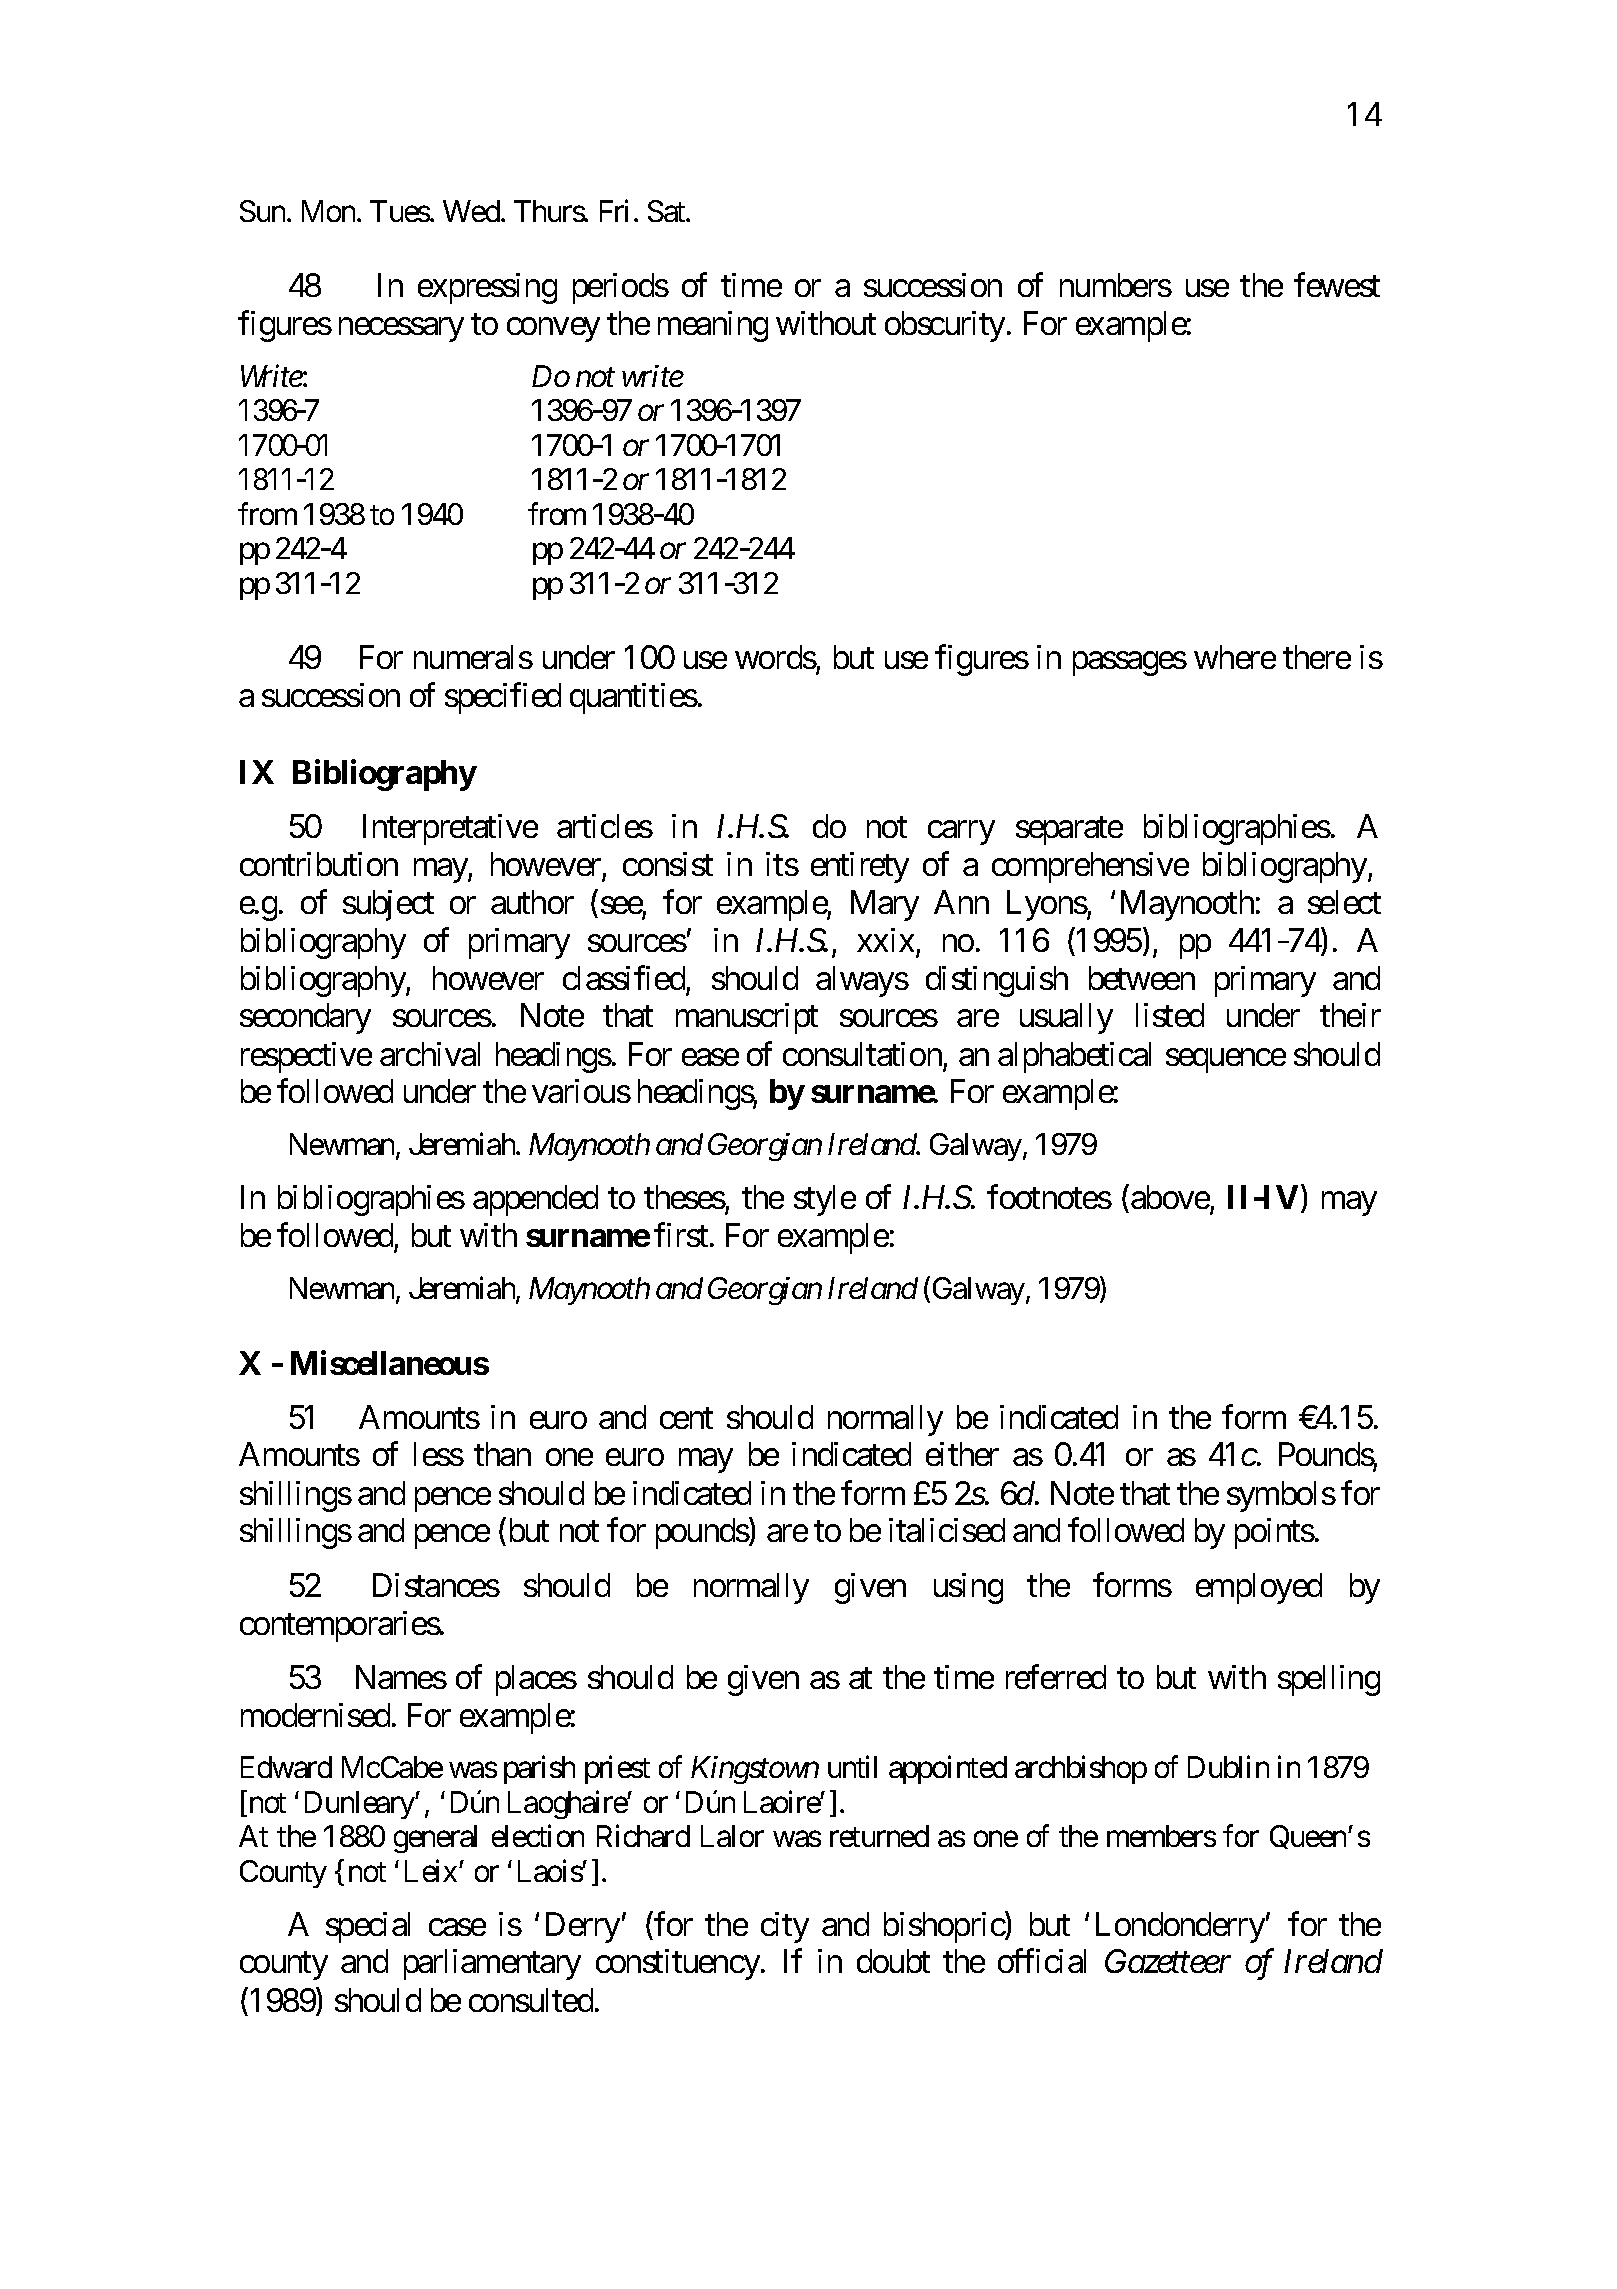 Image resolution: width=1617 pixels, height=2289 pixels. I want to click on meaning, so click(713, 326).
